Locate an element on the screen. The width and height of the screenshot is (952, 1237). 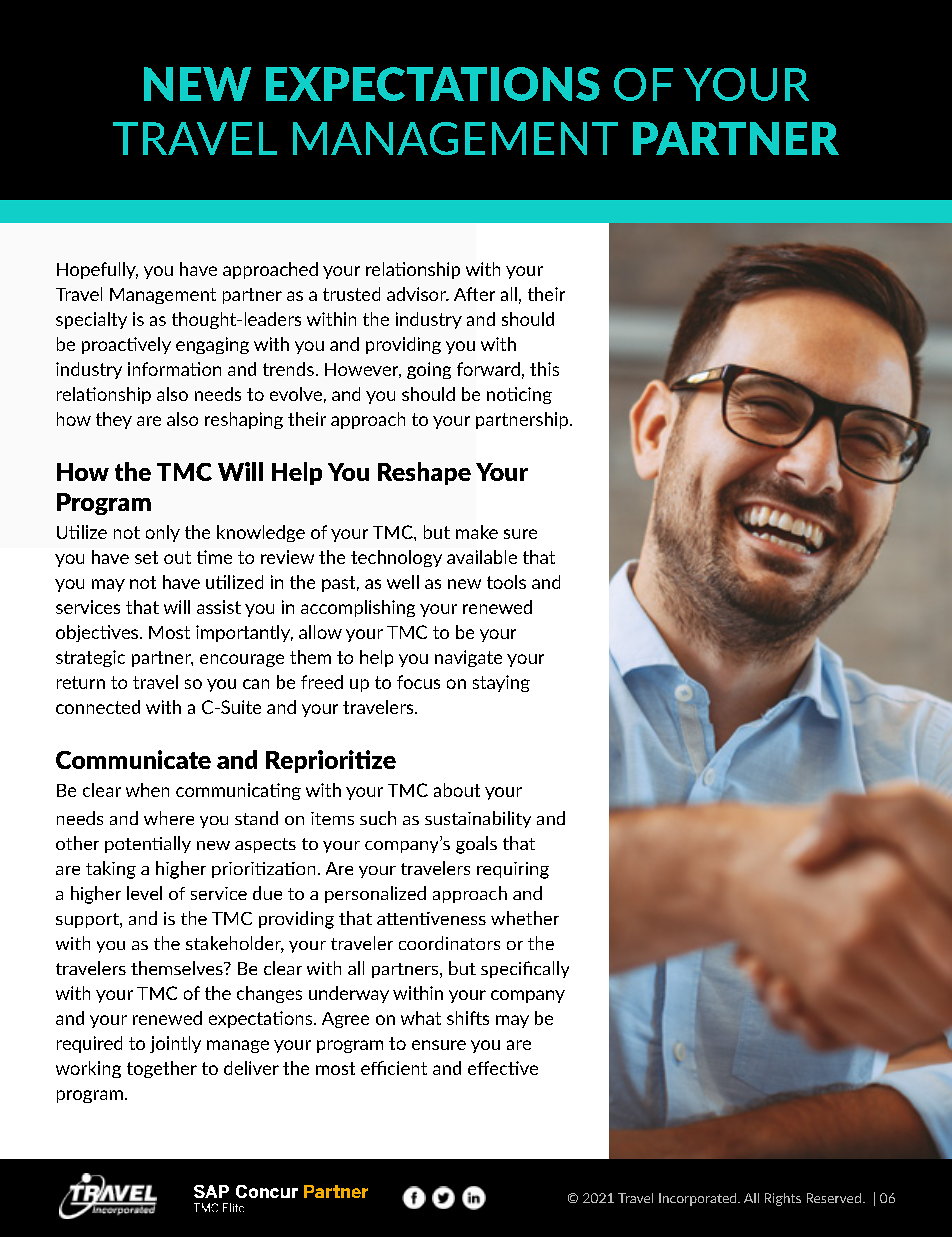
effective is located at coordinates (503, 1068).
